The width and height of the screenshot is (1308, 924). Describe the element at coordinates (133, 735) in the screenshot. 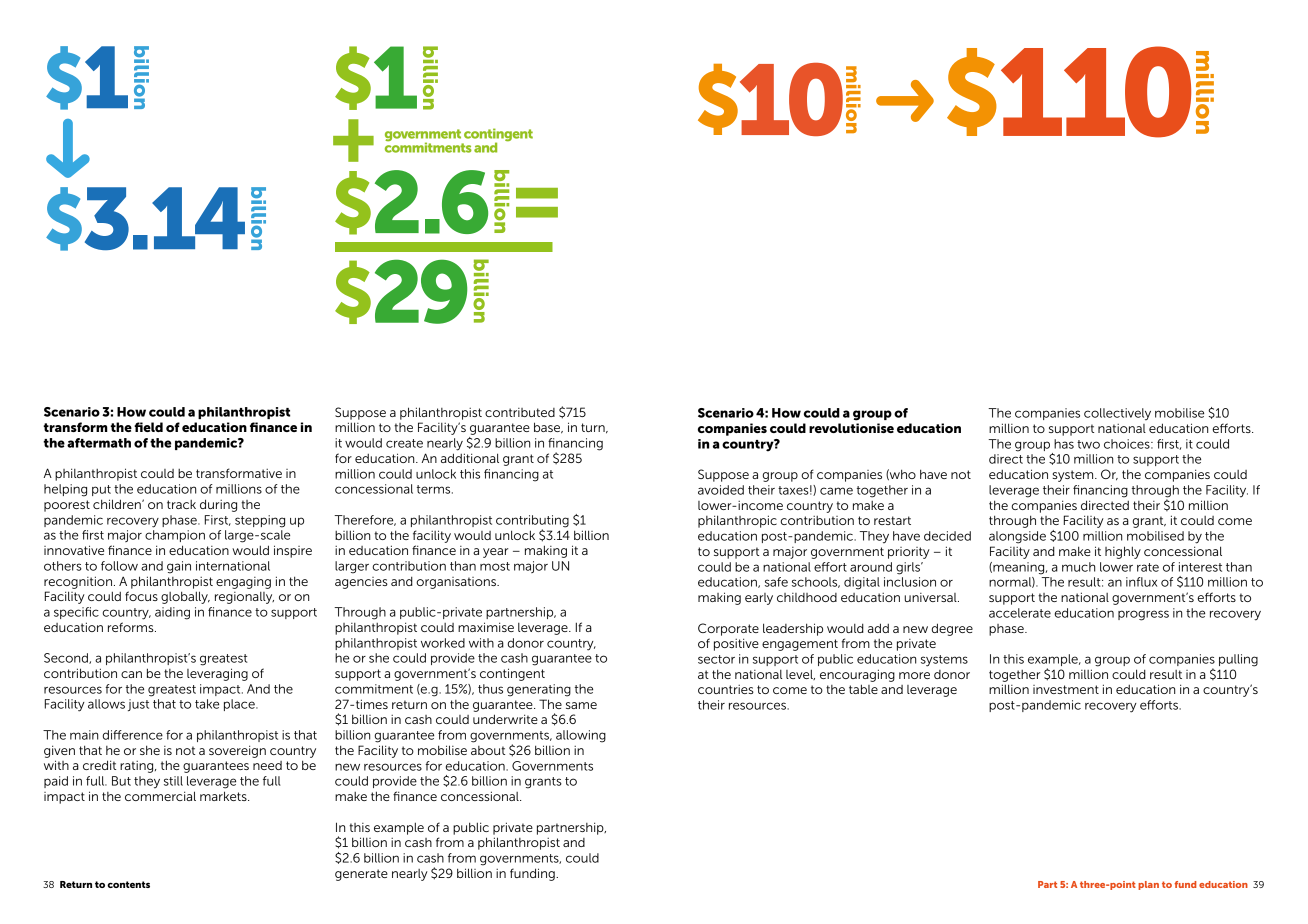

I see `difference` at that location.
